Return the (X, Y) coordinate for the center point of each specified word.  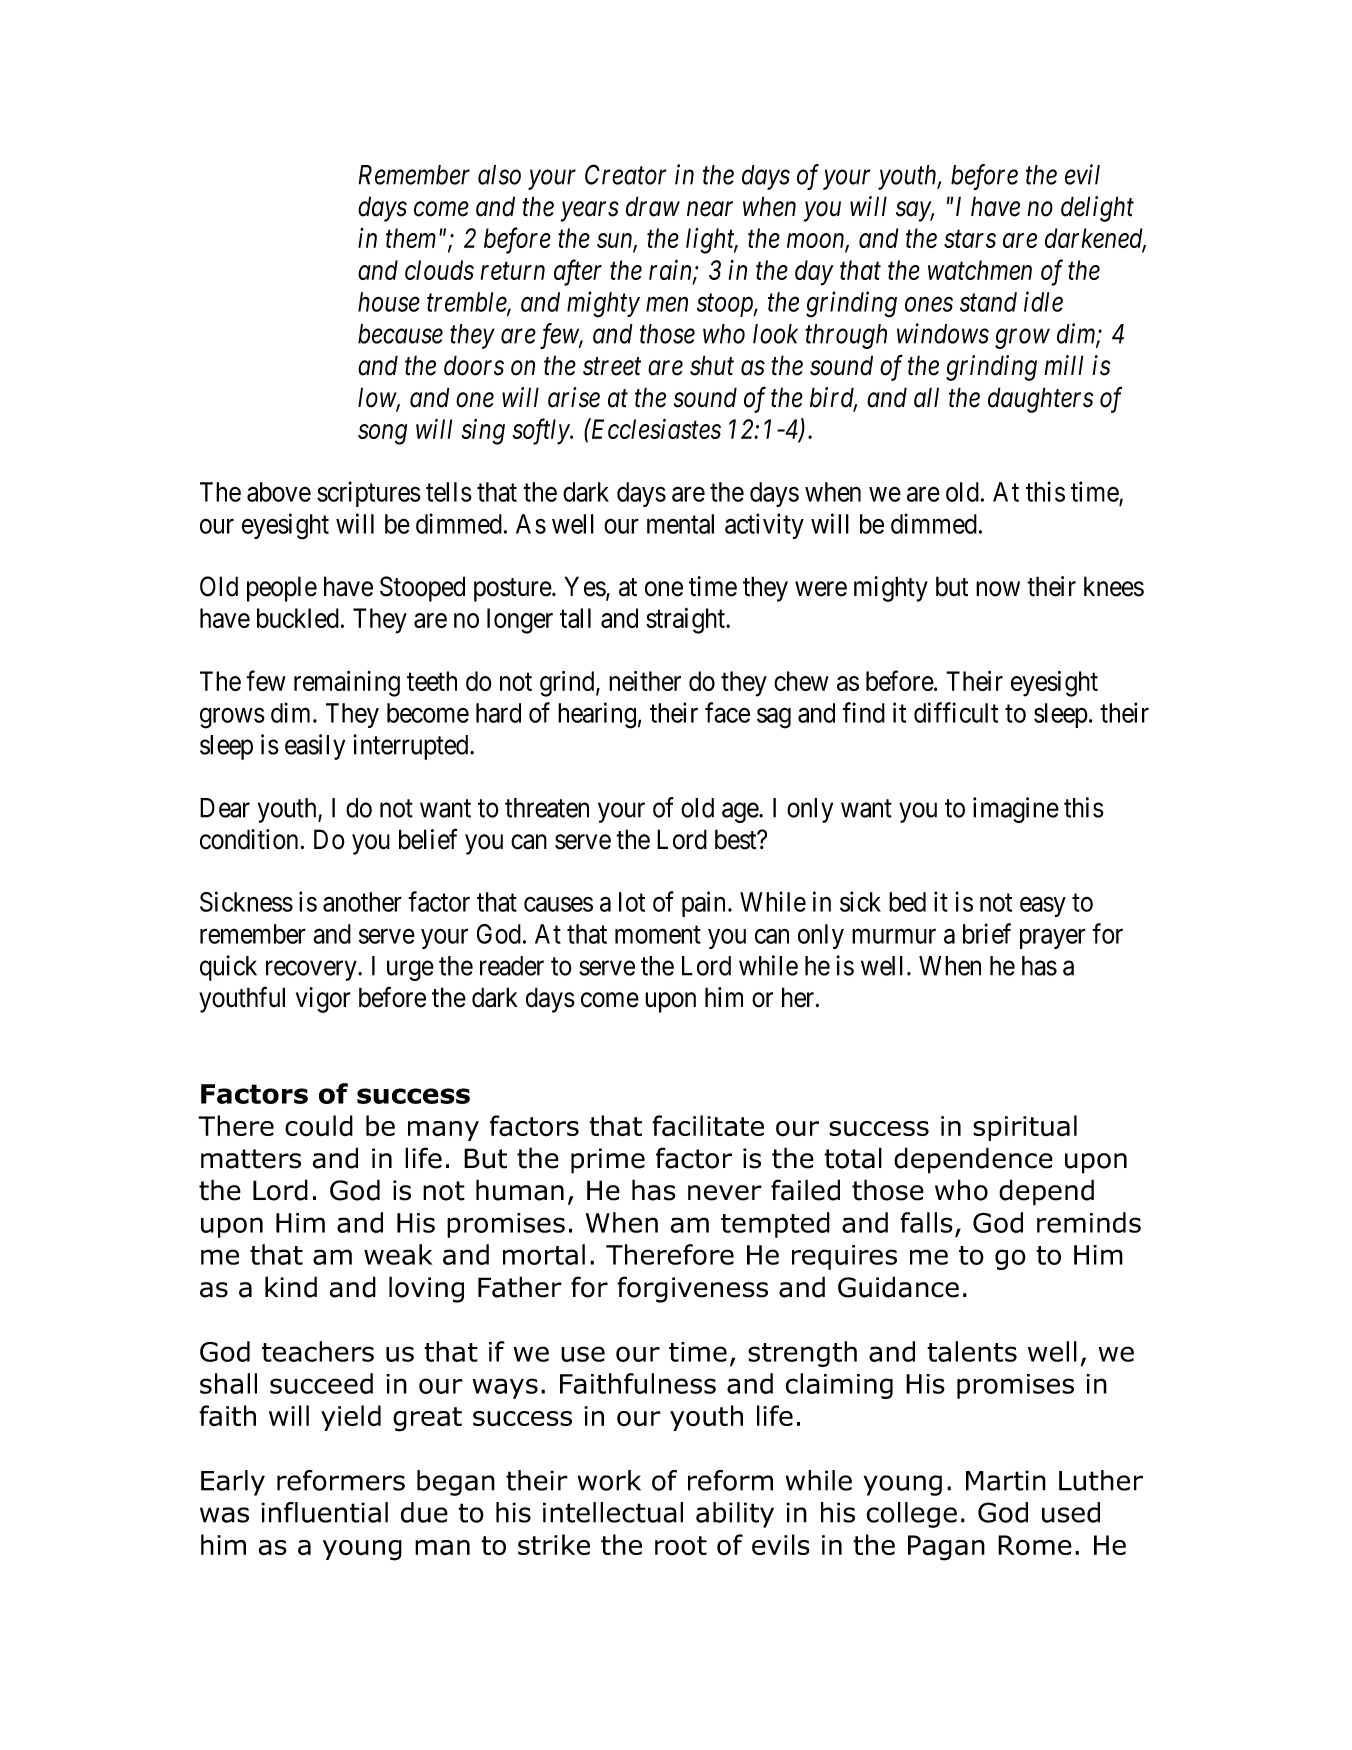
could (319, 1126)
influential (324, 1512)
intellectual (613, 1512)
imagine (1016, 810)
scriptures (369, 494)
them (411, 238)
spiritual (1025, 1128)
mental (680, 524)
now (998, 589)
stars (970, 239)
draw (653, 206)
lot (632, 902)
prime (608, 1161)
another (362, 902)
